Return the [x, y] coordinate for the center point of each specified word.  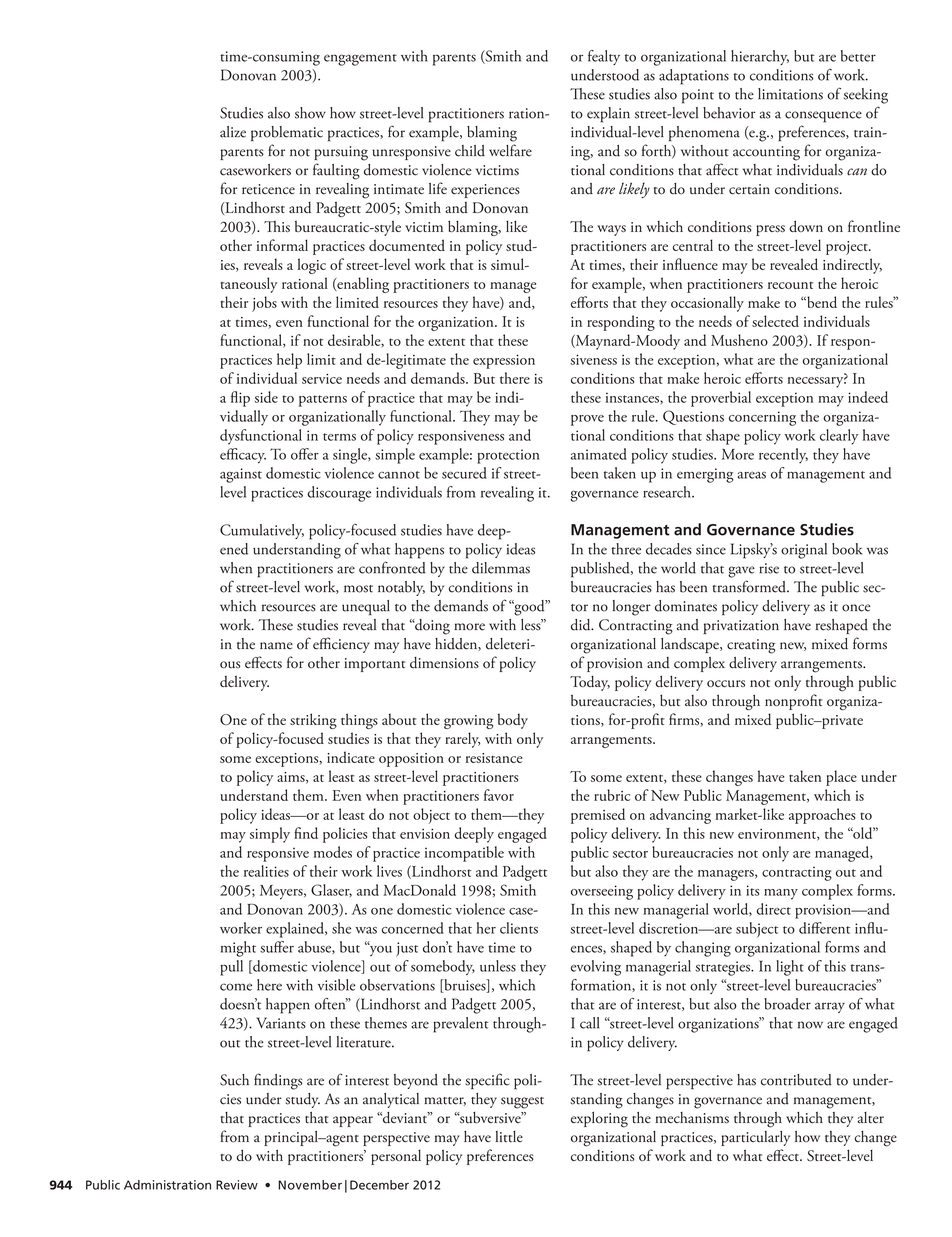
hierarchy [760, 57]
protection [508, 456]
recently [783, 455]
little [509, 1136]
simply [270, 835]
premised [598, 816]
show [310, 113]
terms [339, 437]
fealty [604, 57]
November [310, 1185]
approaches [822, 816]
